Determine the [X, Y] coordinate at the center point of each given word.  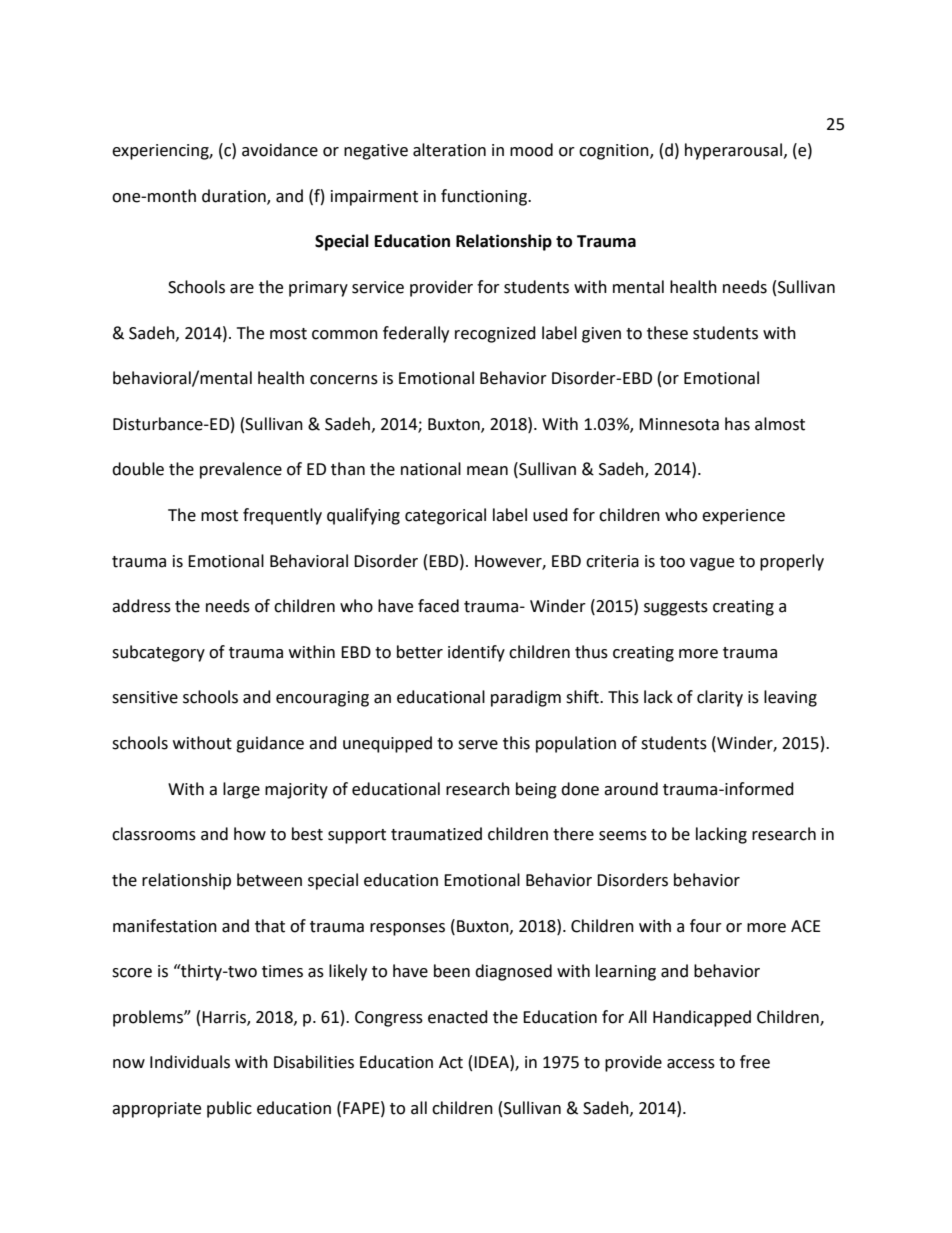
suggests [676, 608]
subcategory [158, 653]
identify [476, 653]
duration [235, 196]
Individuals [190, 1062]
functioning [485, 197]
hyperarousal [735, 151]
